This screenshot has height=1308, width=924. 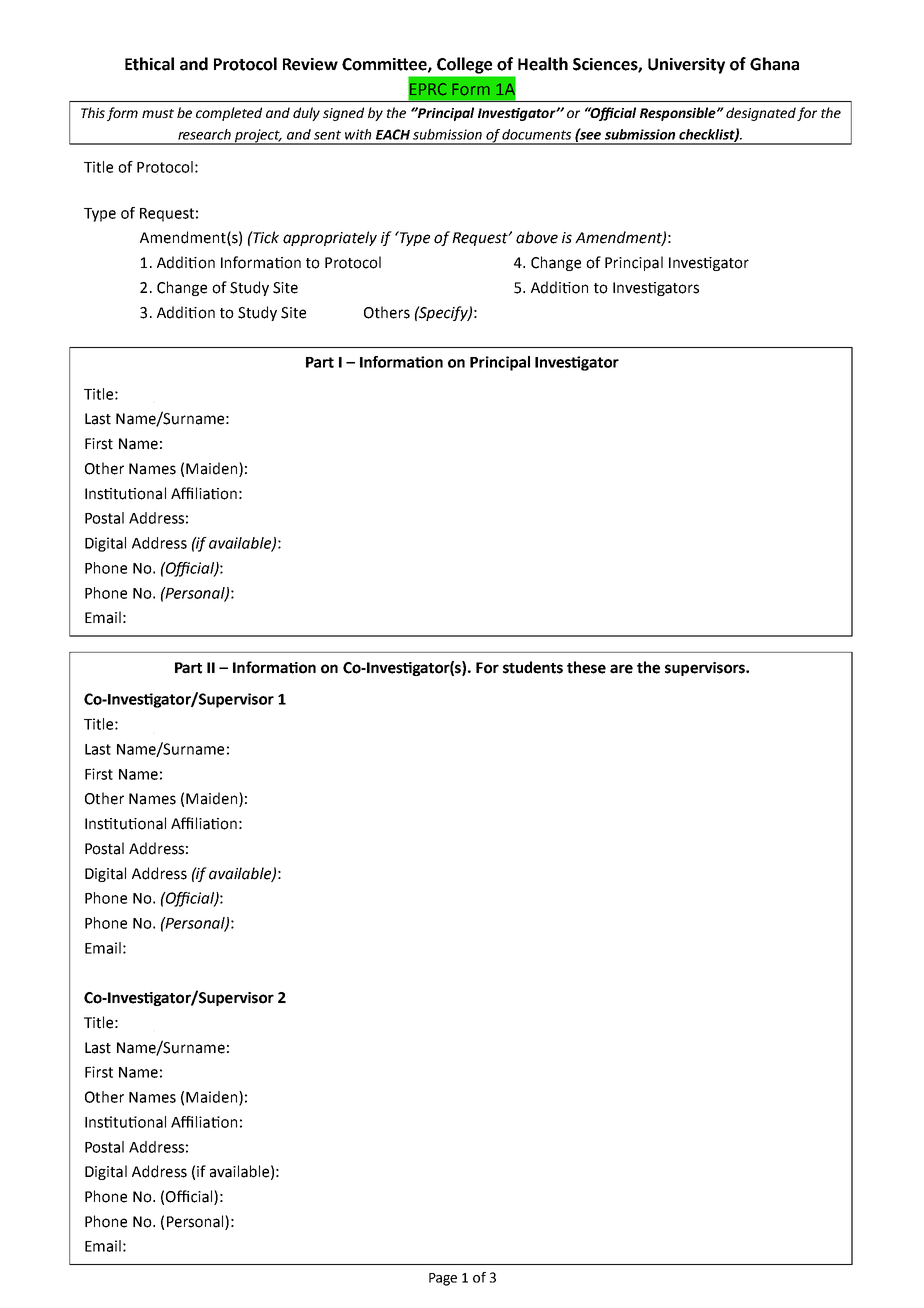 I want to click on research, so click(x=204, y=134).
